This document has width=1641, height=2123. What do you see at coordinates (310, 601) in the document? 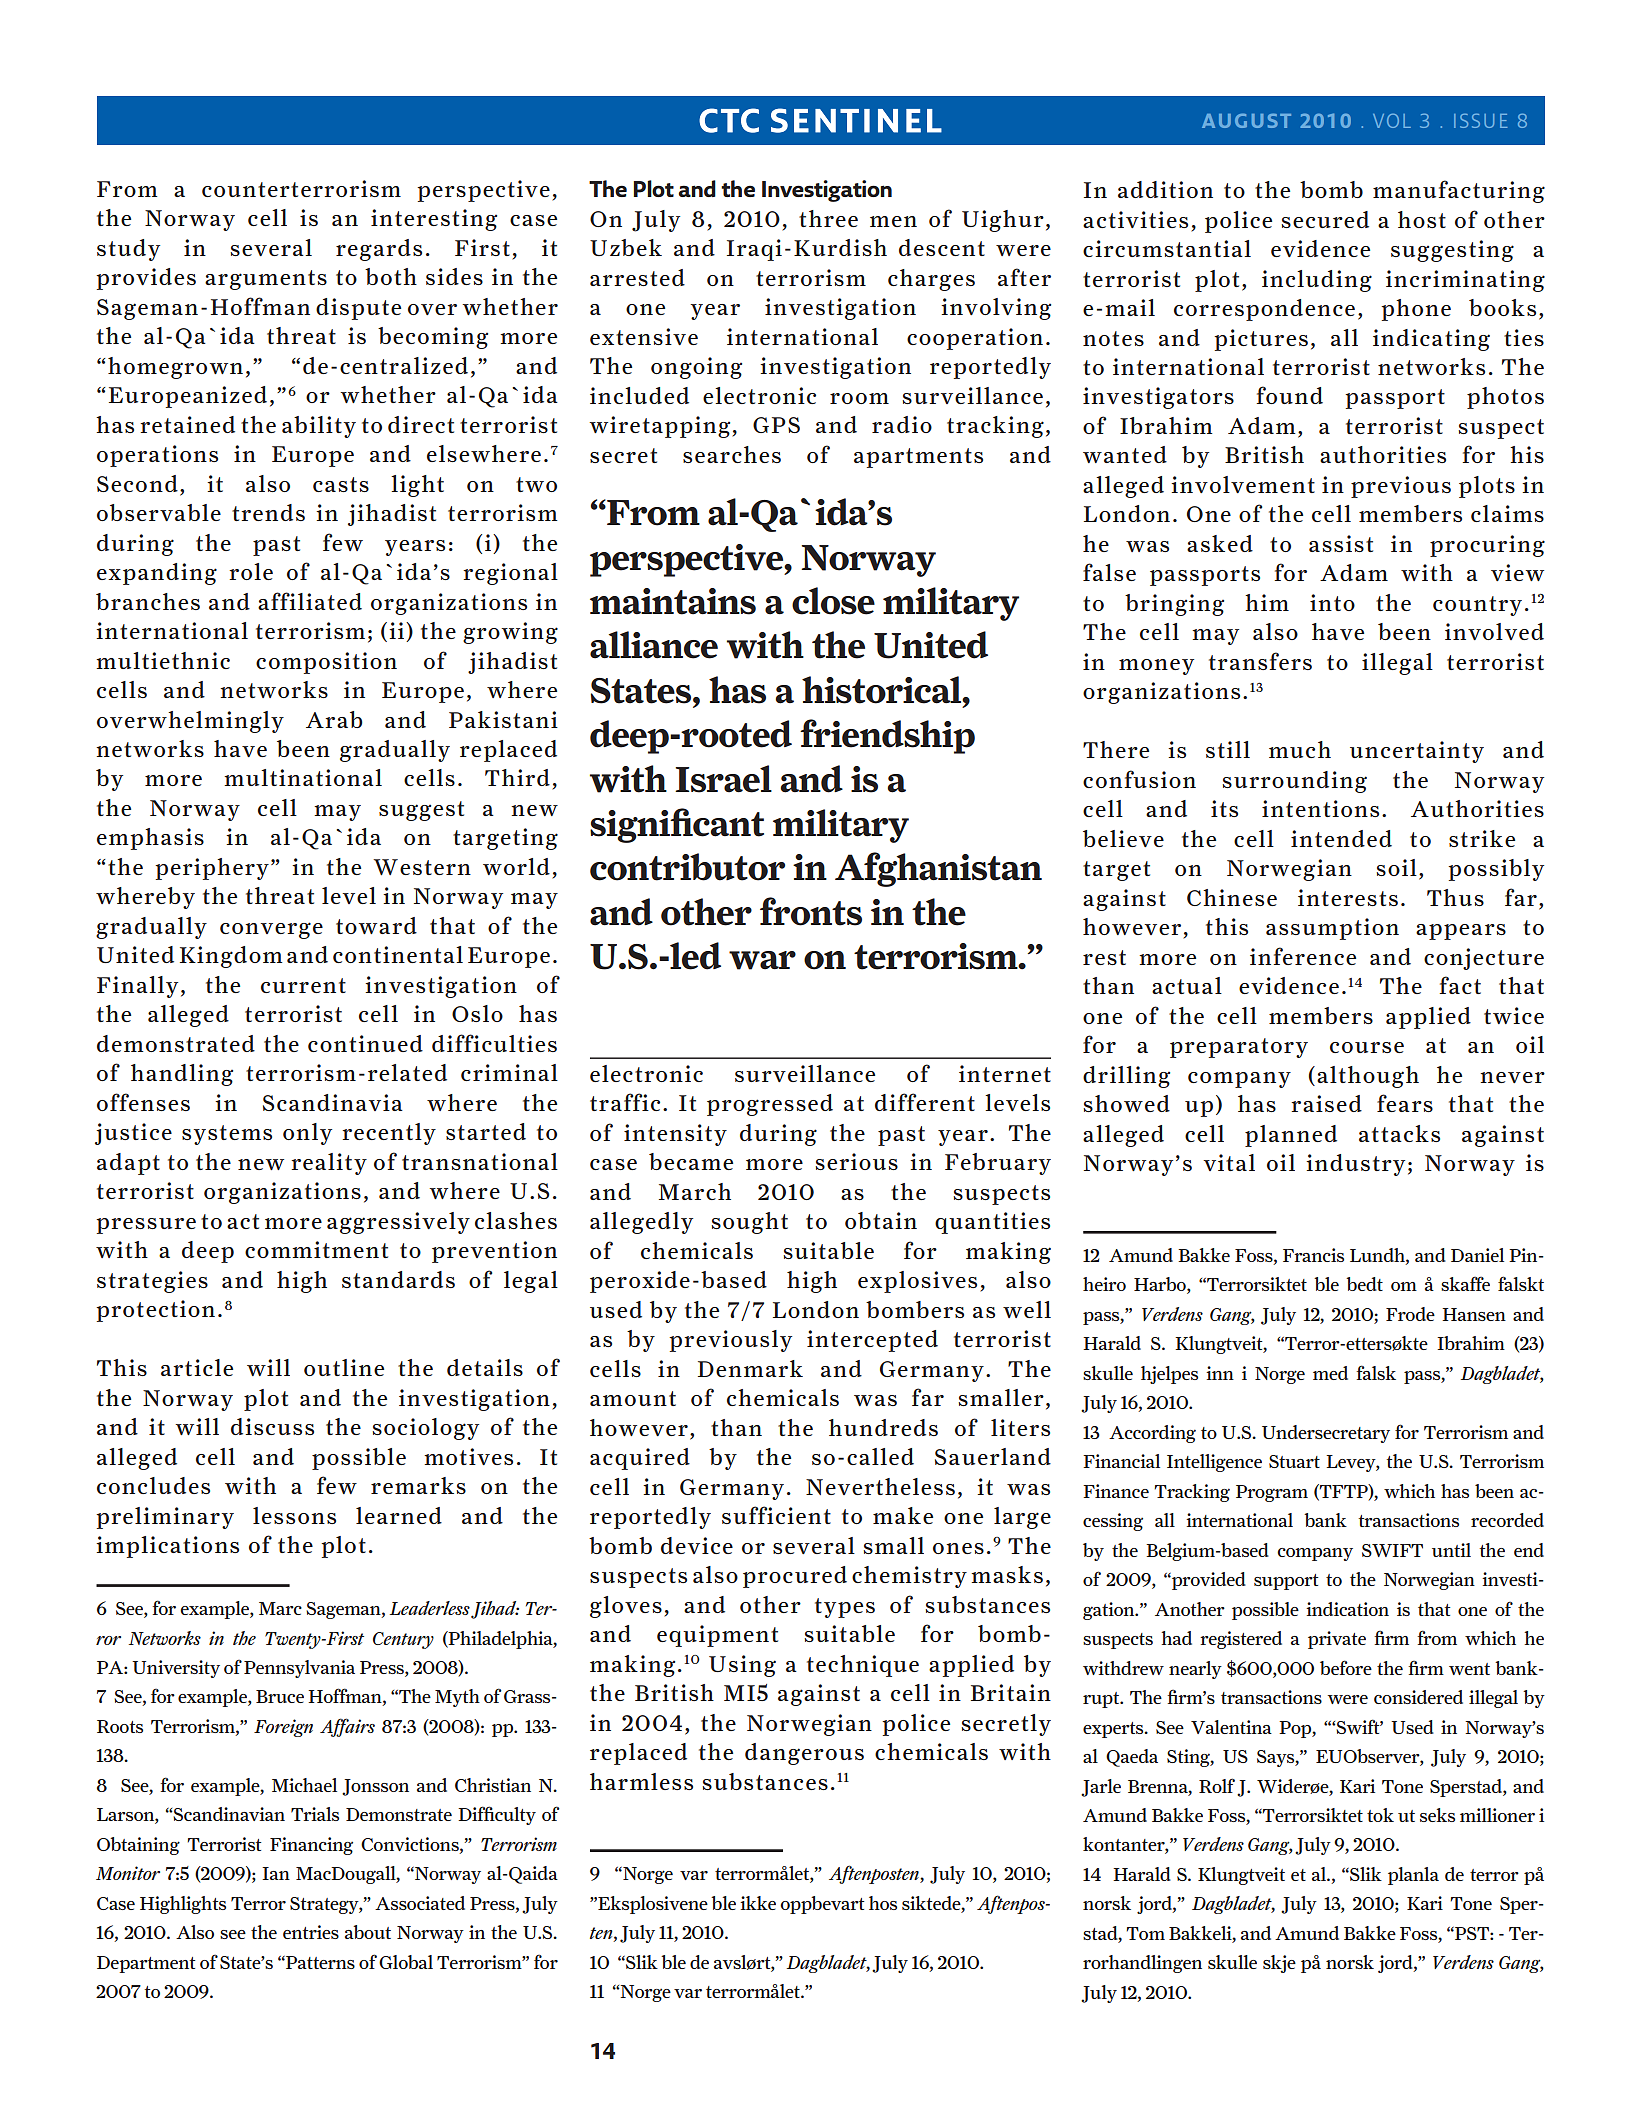
I see `affiliated` at bounding box center [310, 601].
